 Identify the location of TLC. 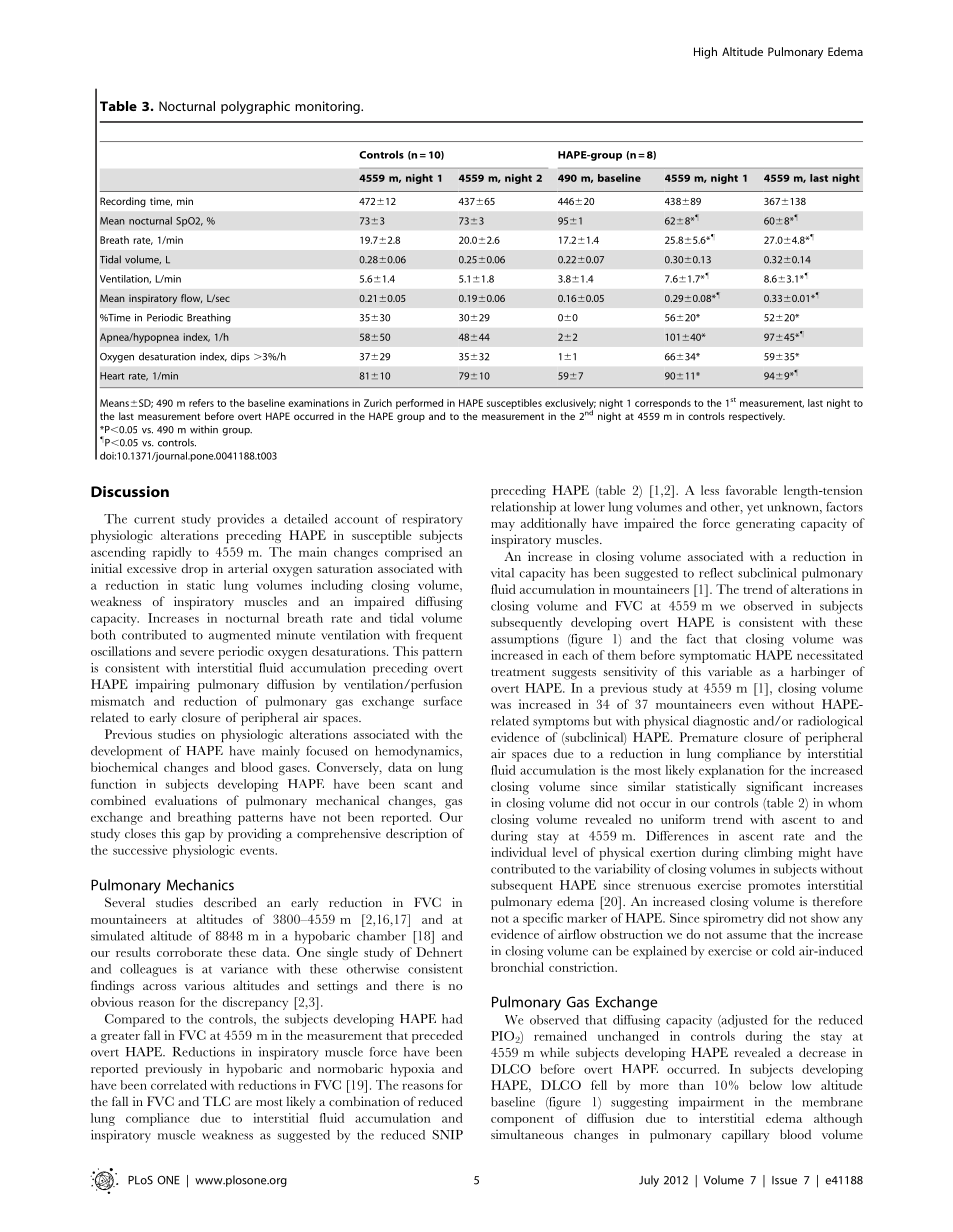
(216, 1101).
